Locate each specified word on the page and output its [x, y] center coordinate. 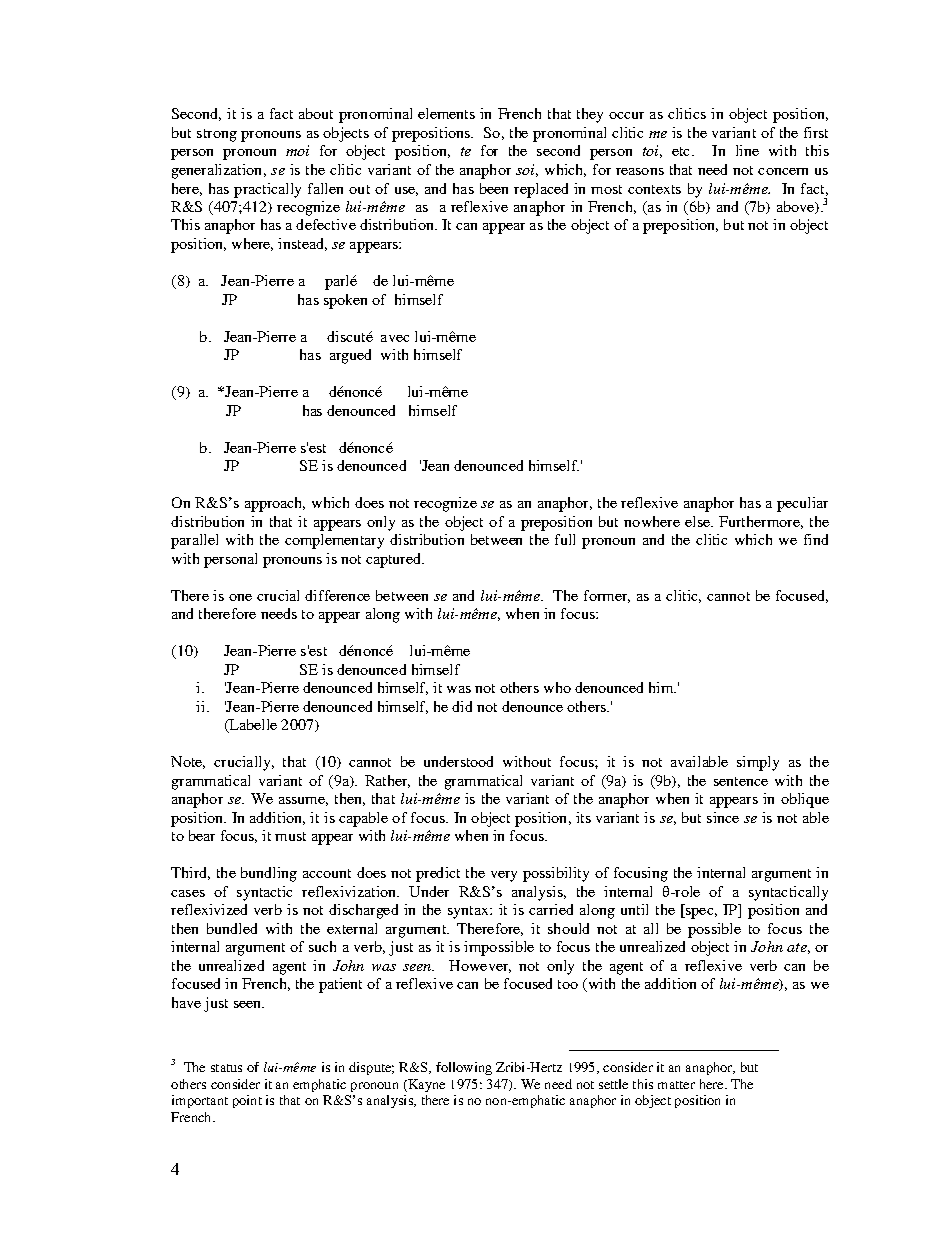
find [816, 539]
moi [297, 150]
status [226, 1068]
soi [527, 170]
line [747, 150]
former [607, 596]
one [240, 597]
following [464, 1068]
